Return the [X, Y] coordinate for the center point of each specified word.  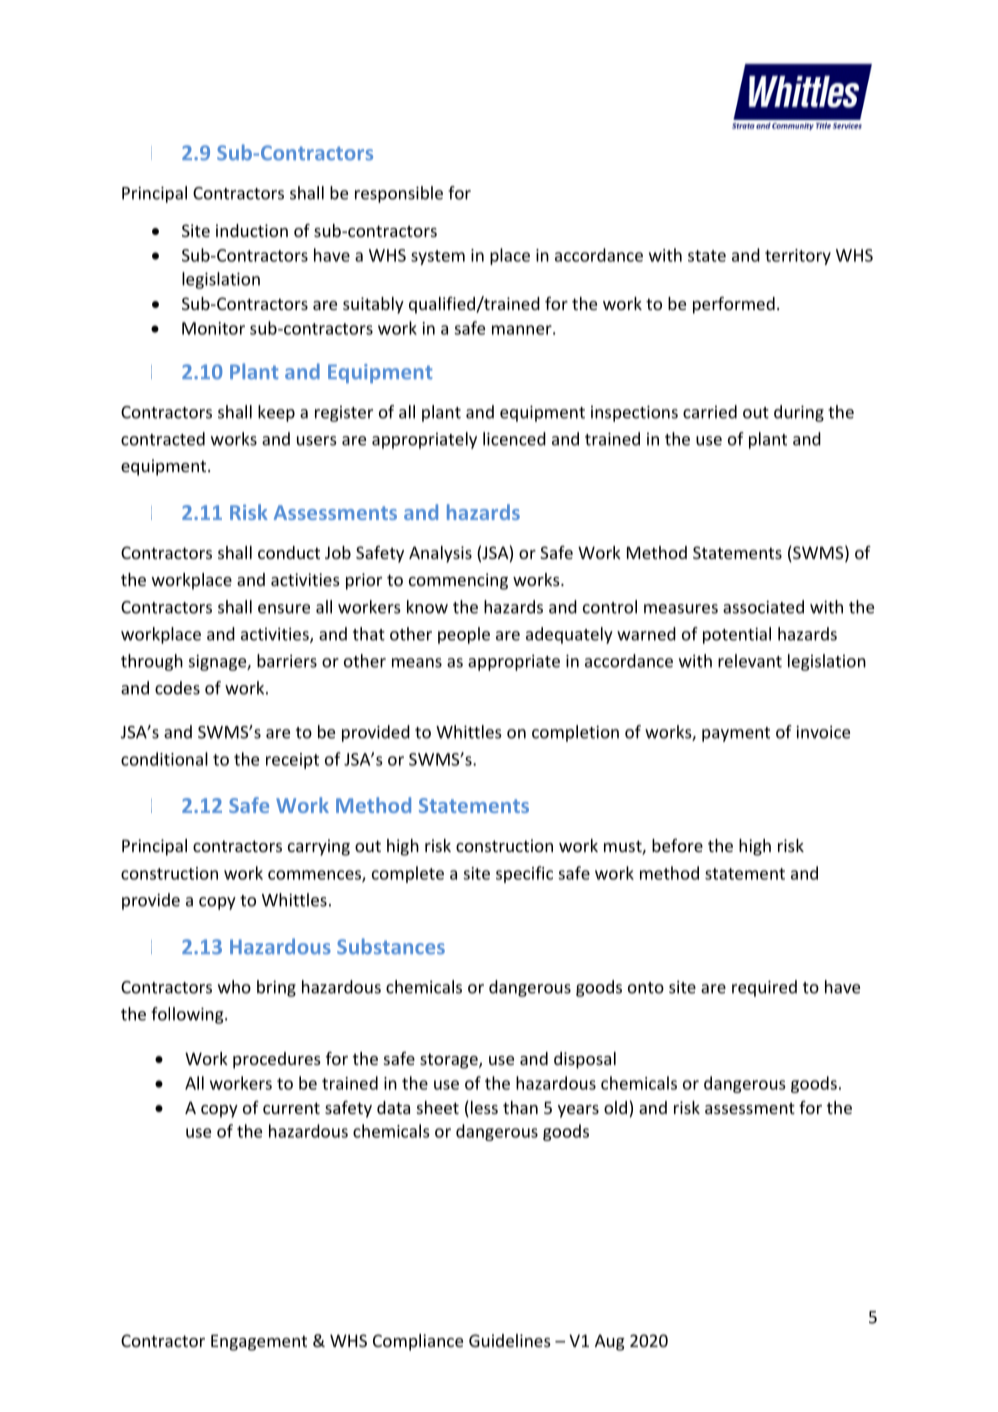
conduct [289, 552]
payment [736, 734]
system [438, 257]
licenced [514, 439]
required [764, 988]
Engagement [259, 1342]
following [188, 1015]
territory [798, 257]
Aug [610, 1342]
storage [450, 1061]
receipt [292, 761]
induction [252, 230]
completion [575, 733]
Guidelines [510, 1340]
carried [710, 412]
